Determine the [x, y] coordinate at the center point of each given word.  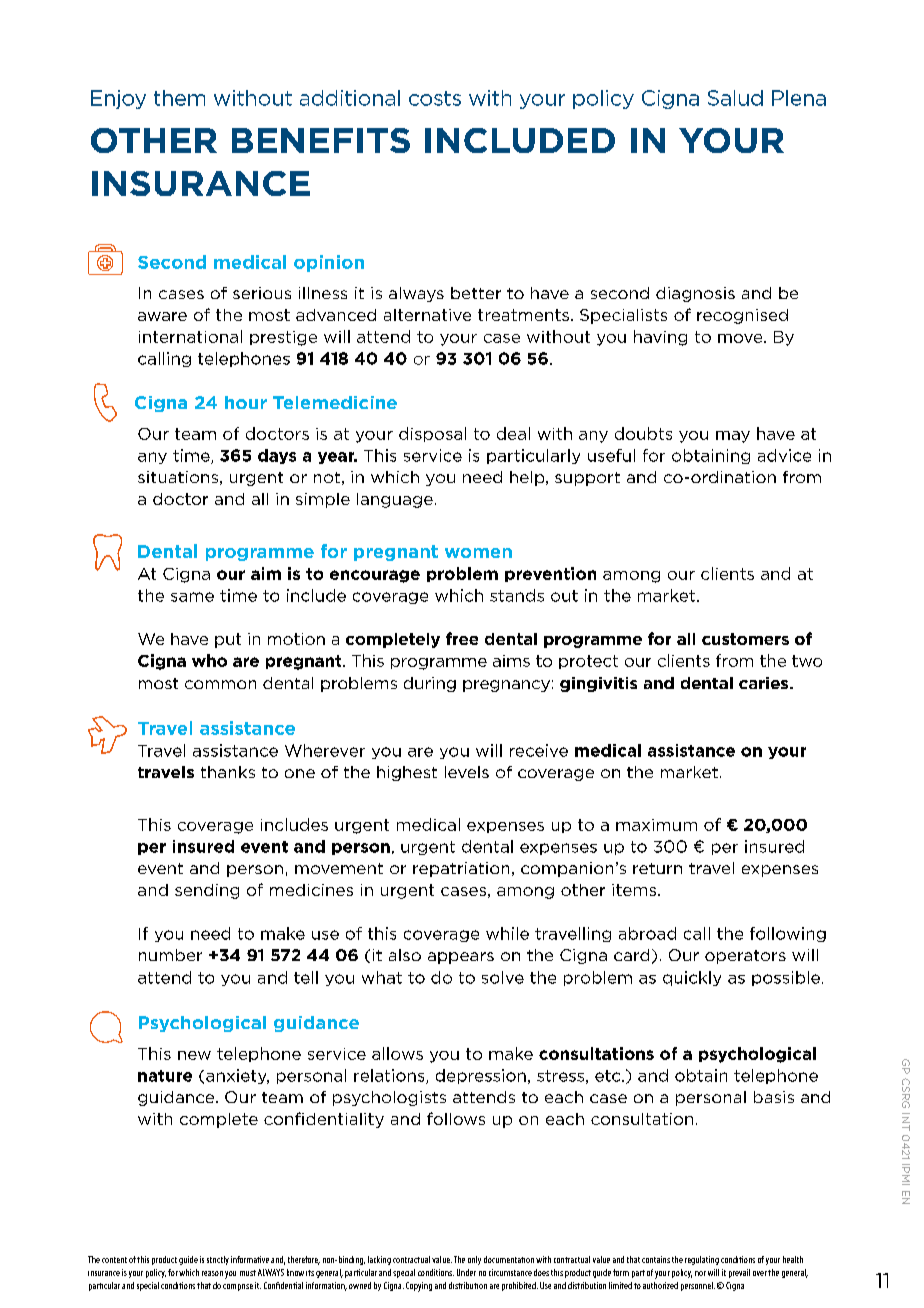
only [474, 1260]
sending [207, 891]
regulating [702, 1260]
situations [178, 477]
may [733, 437]
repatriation [461, 869]
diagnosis [695, 294]
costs [435, 98]
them [179, 98]
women [478, 553]
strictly [218, 1260]
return [657, 868]
